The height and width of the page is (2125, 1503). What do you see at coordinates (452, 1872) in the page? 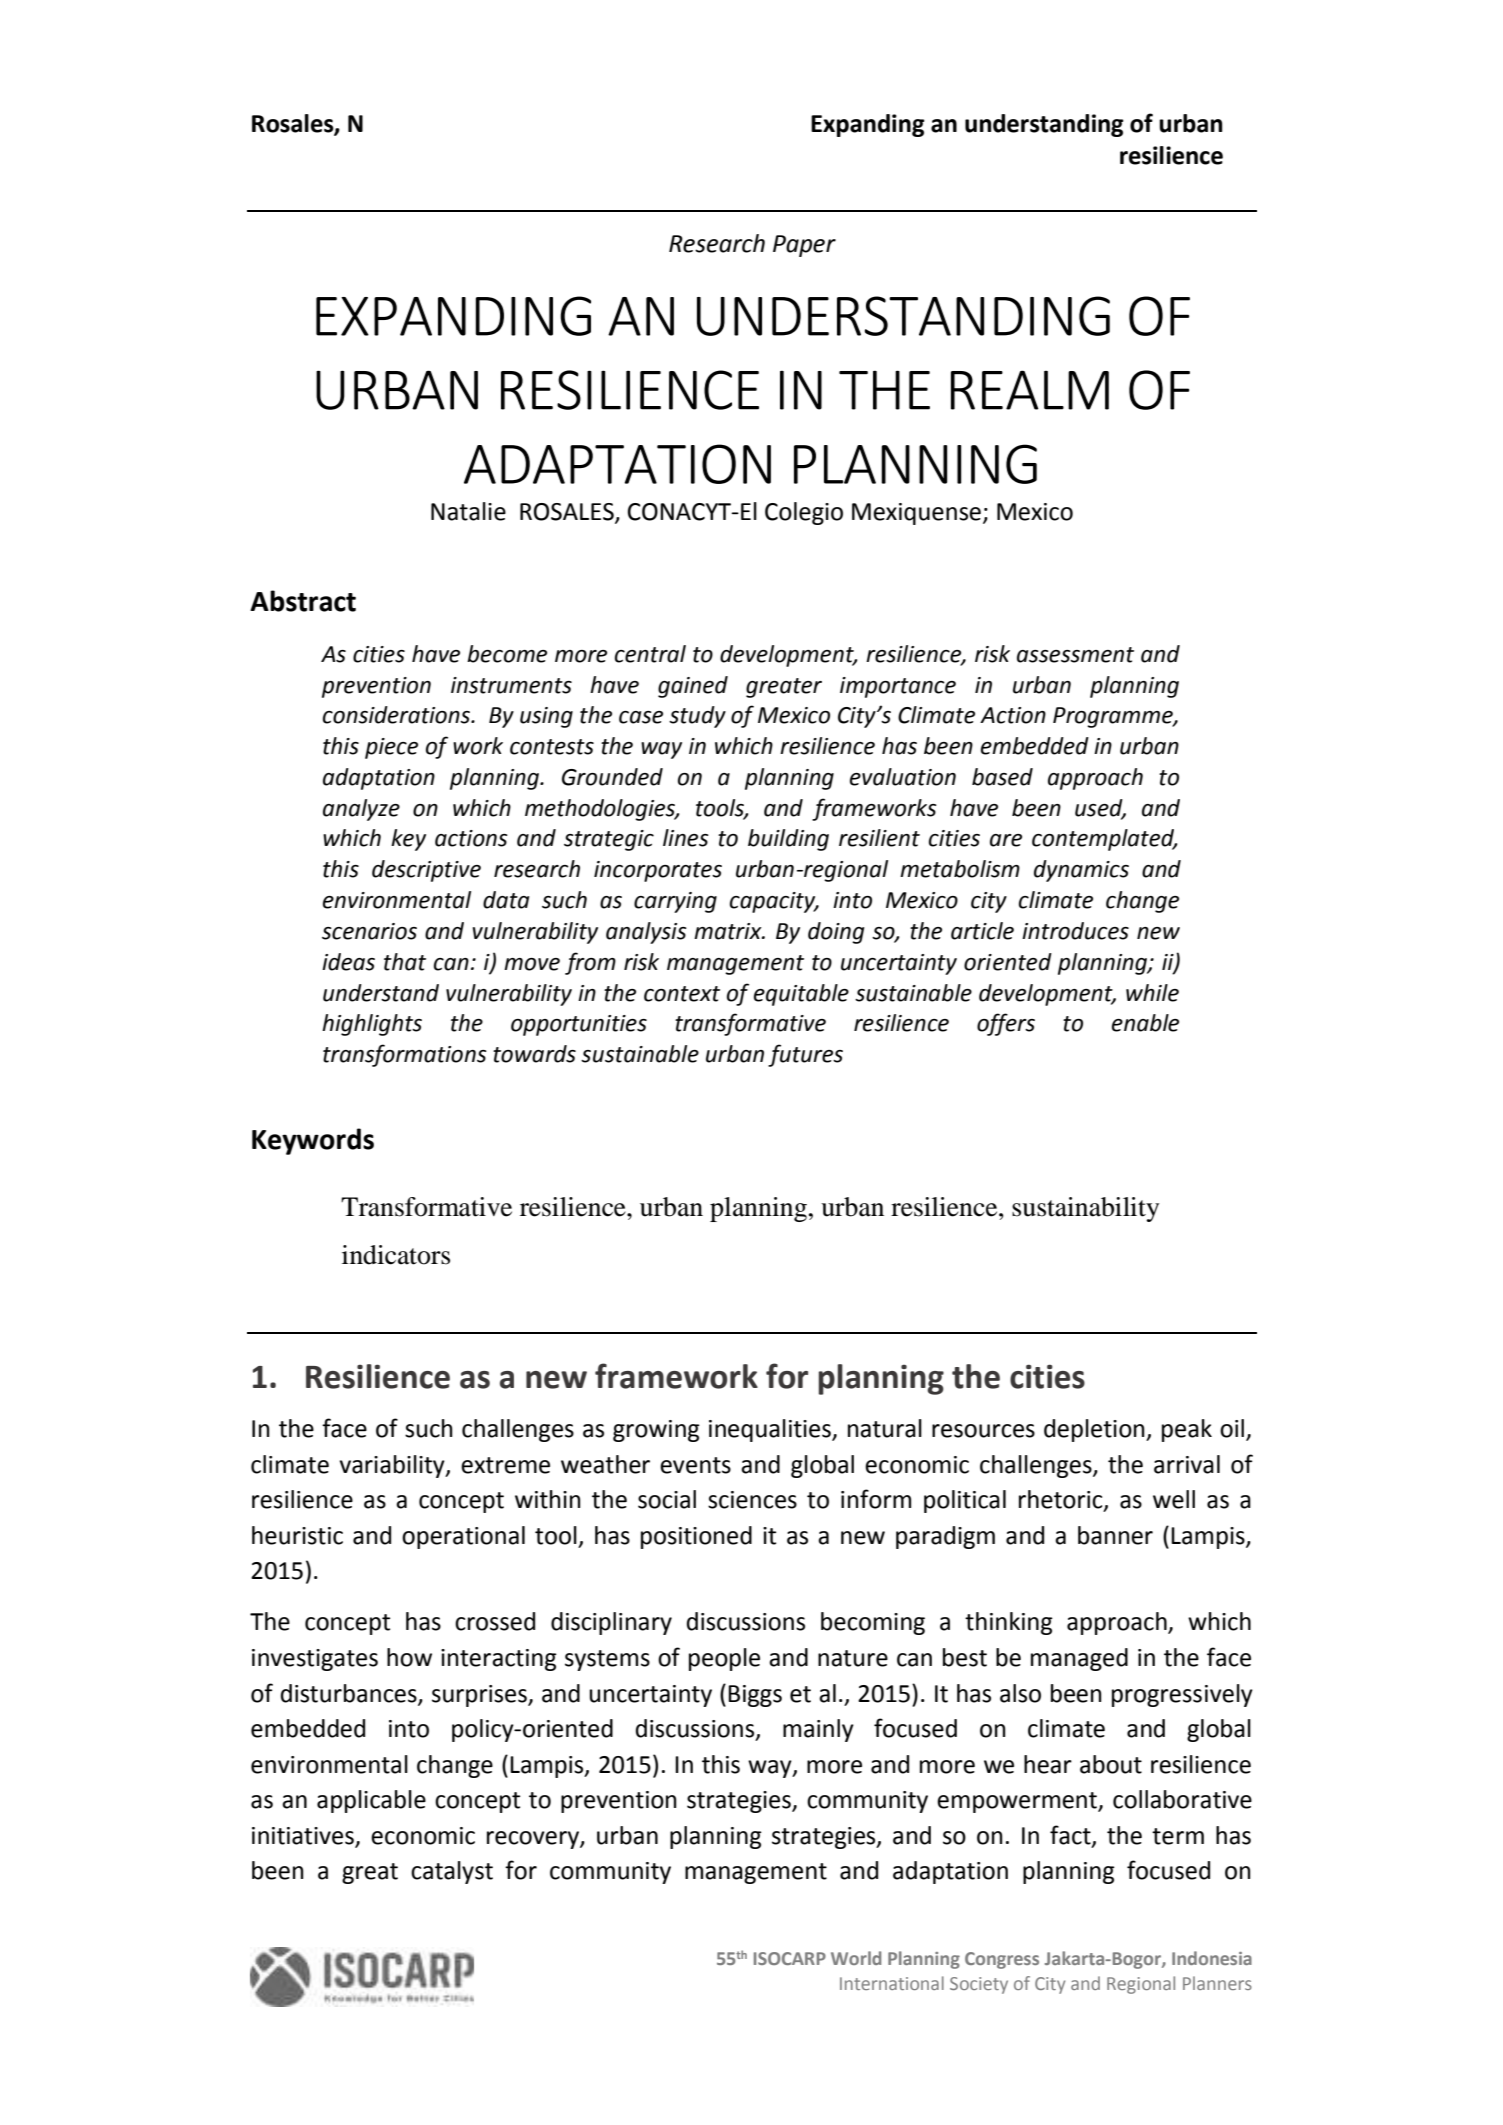
I see `catalyst` at bounding box center [452, 1872].
